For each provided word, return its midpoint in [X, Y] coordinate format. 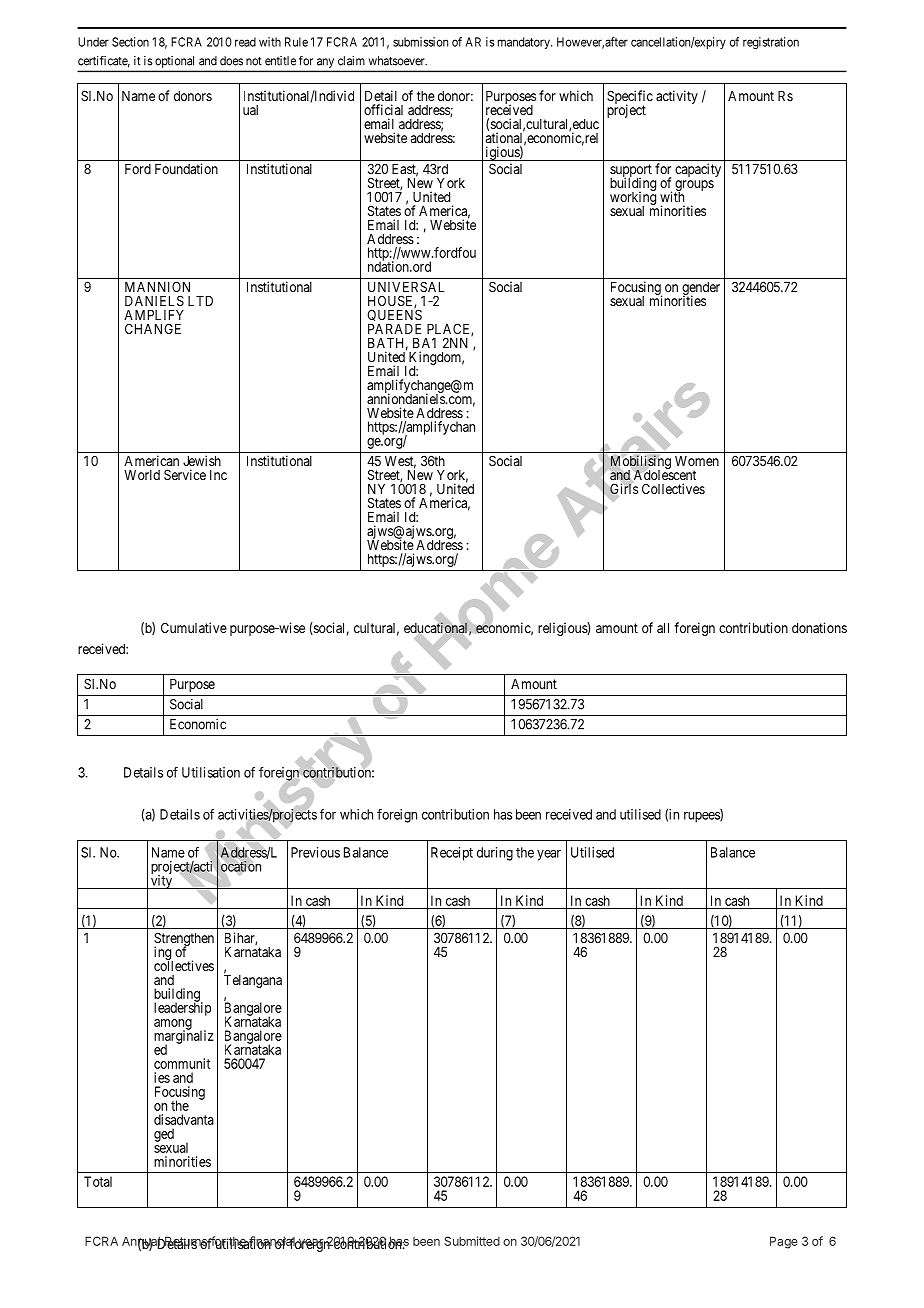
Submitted [472, 1241]
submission [420, 42]
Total [98, 1181]
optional [174, 62]
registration [771, 43]
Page [784, 1242]
